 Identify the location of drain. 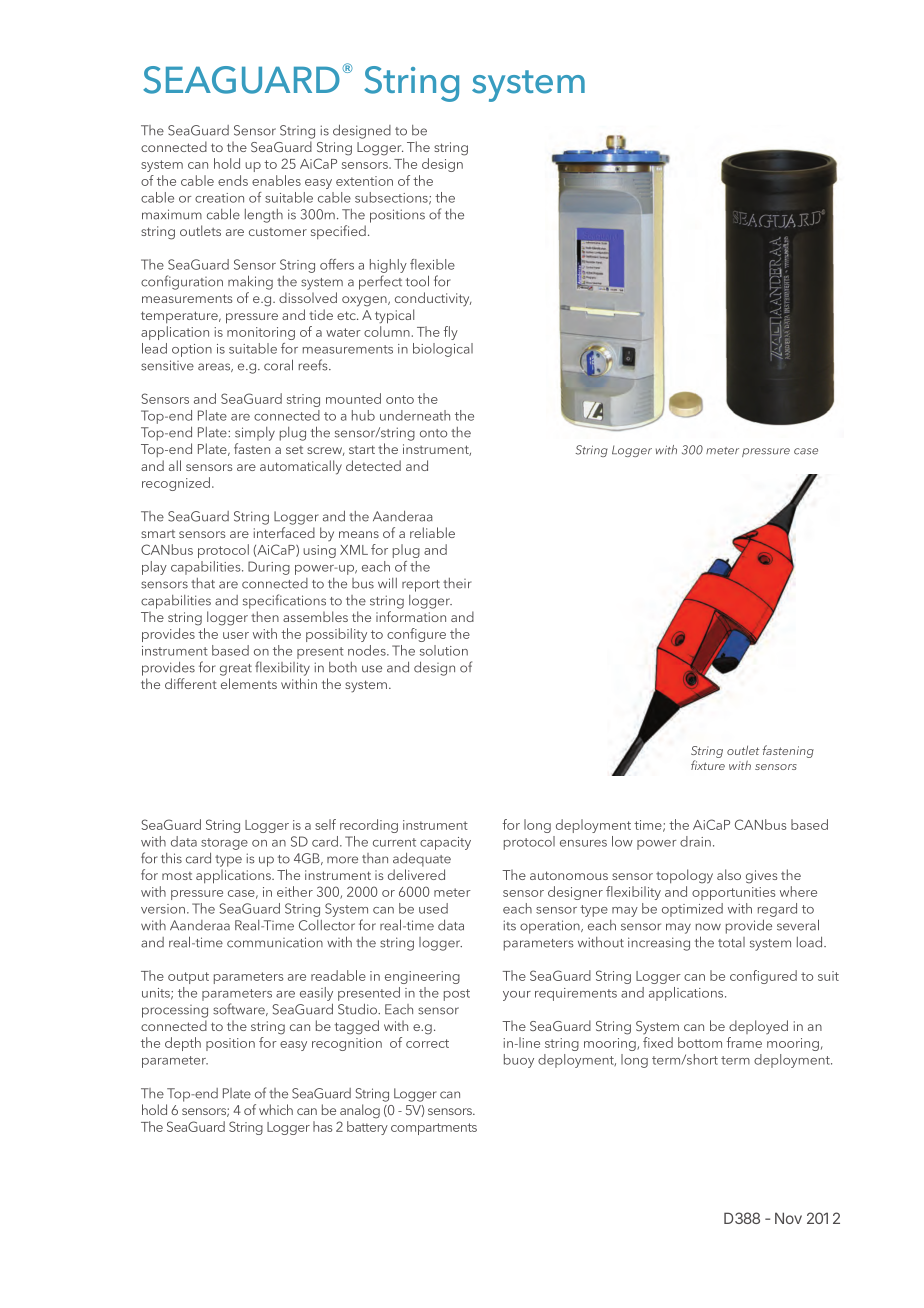
(695, 841).
